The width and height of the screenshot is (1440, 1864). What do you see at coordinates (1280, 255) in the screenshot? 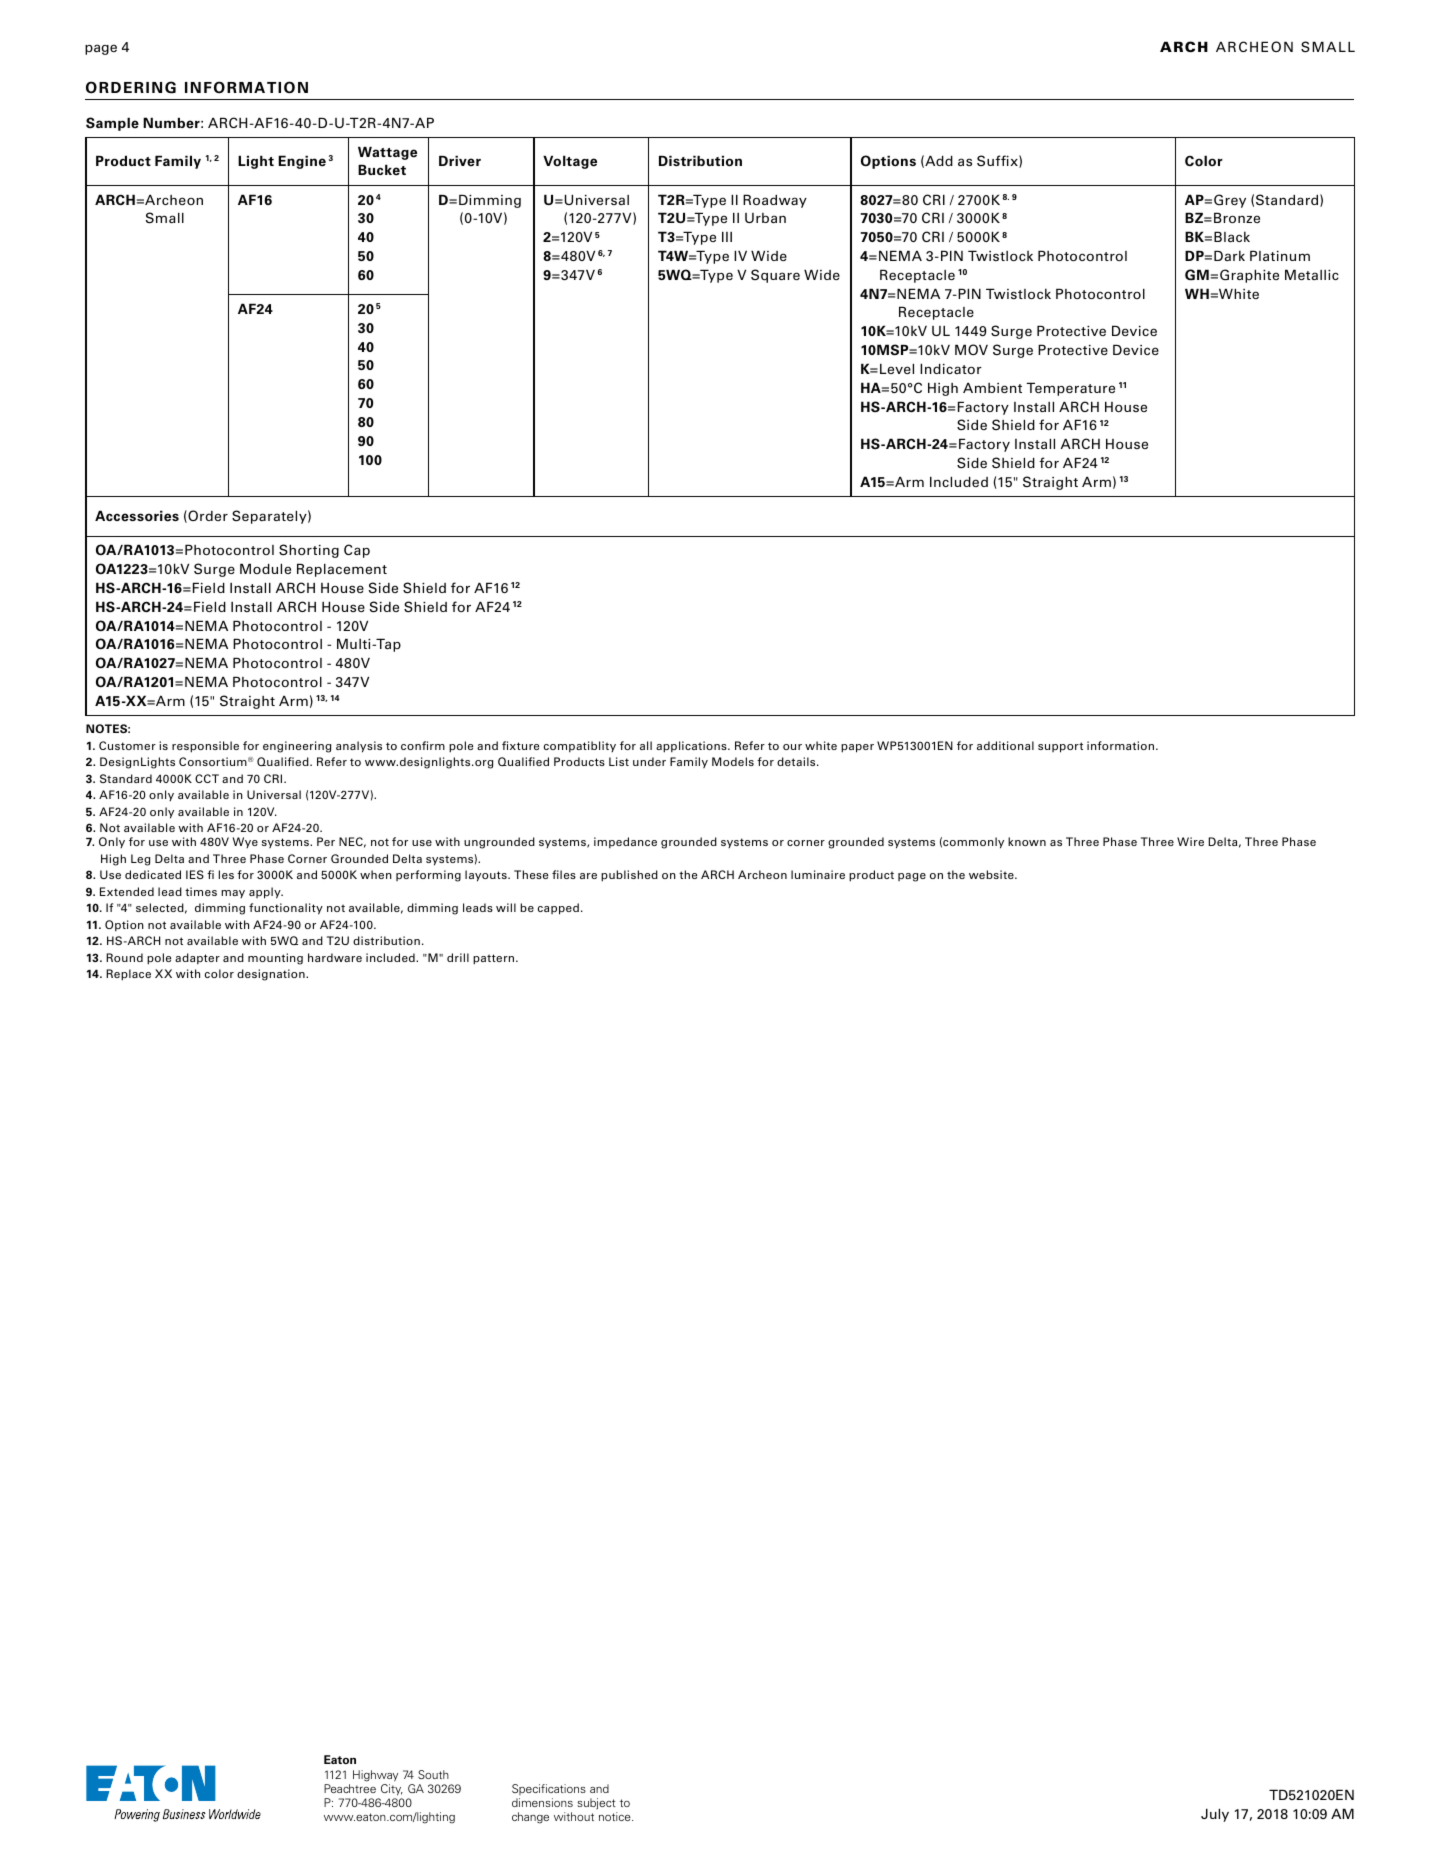
I see `Platinum` at bounding box center [1280, 255].
